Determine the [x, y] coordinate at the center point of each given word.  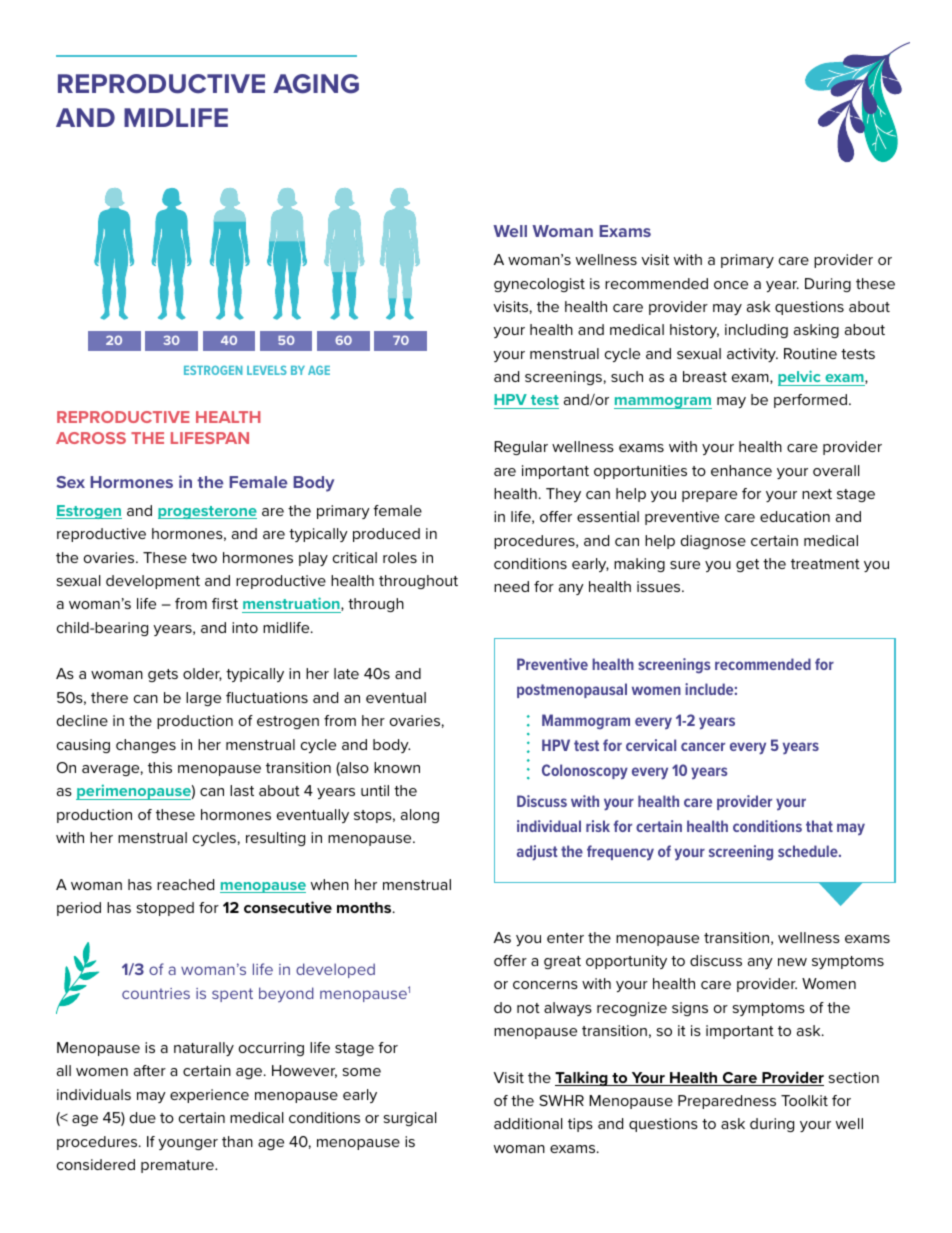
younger [188, 1144]
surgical [410, 1119]
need [511, 586]
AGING [316, 84]
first [225, 603]
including [756, 331]
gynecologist [539, 285]
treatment [825, 564]
